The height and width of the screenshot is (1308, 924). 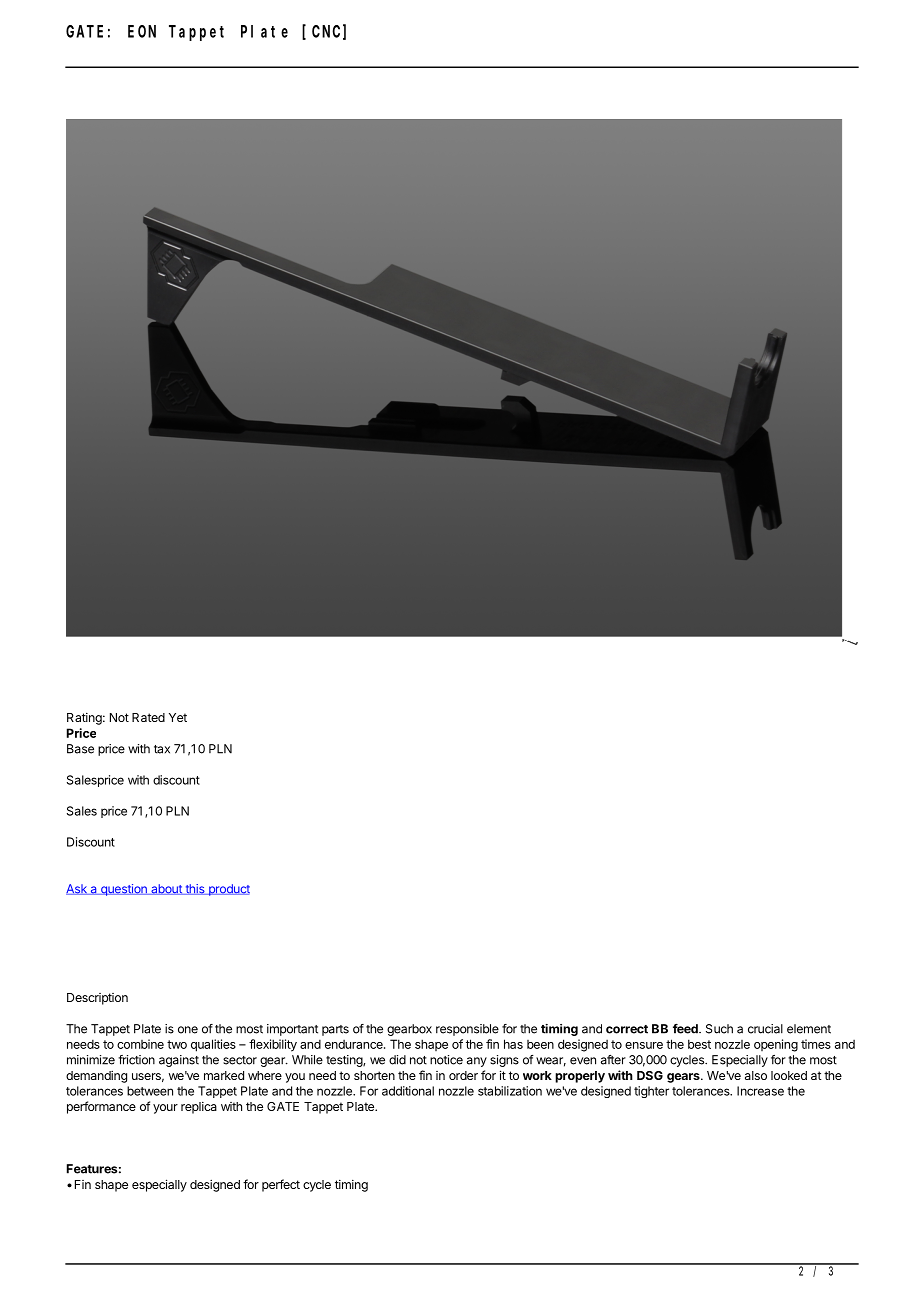 What do you see at coordinates (178, 717) in the screenshot?
I see `Yet` at bounding box center [178, 717].
